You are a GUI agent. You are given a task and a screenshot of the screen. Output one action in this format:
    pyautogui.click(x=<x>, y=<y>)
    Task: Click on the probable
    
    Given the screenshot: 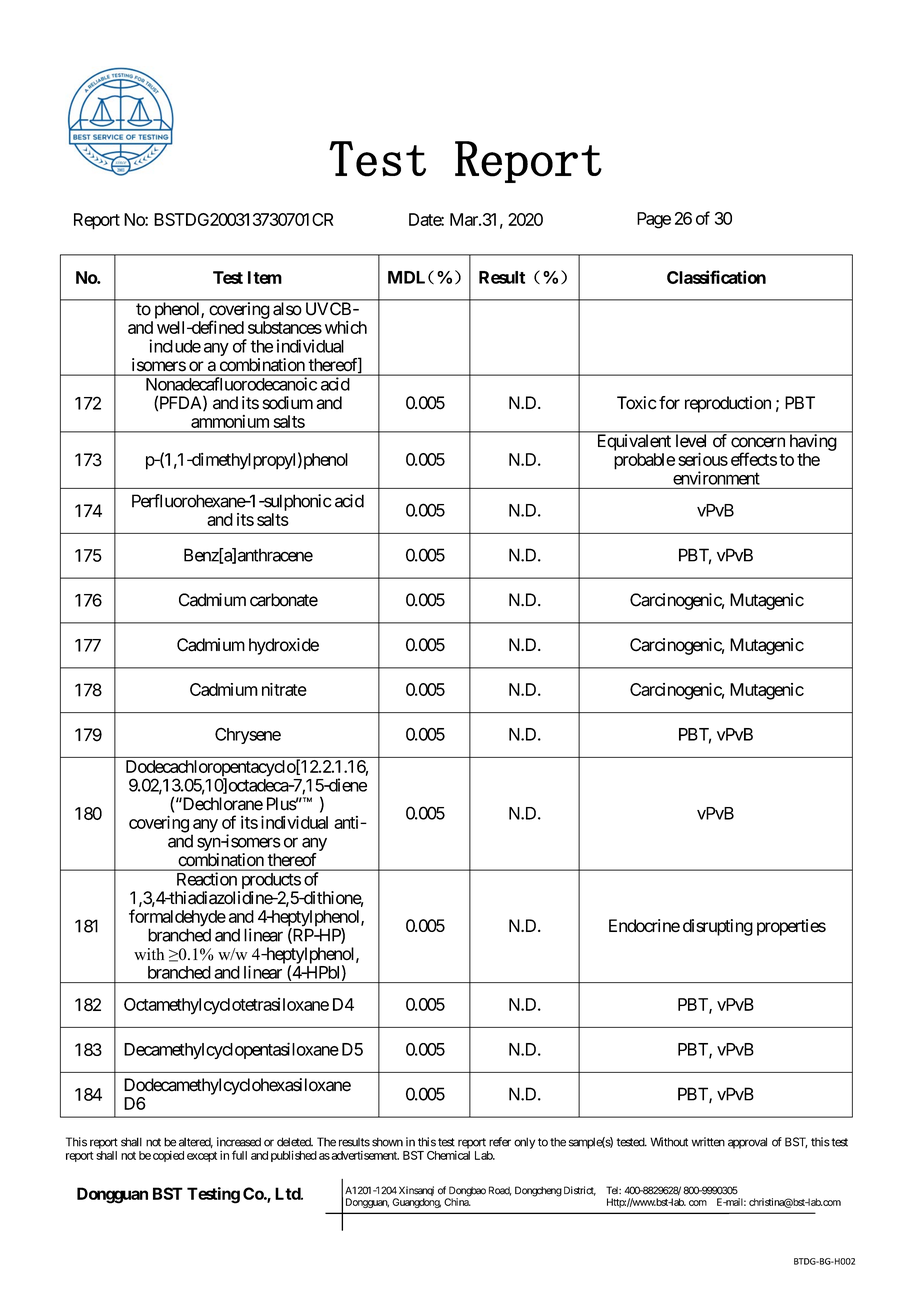 What is the action you would take?
    pyautogui.click(x=644, y=461)
